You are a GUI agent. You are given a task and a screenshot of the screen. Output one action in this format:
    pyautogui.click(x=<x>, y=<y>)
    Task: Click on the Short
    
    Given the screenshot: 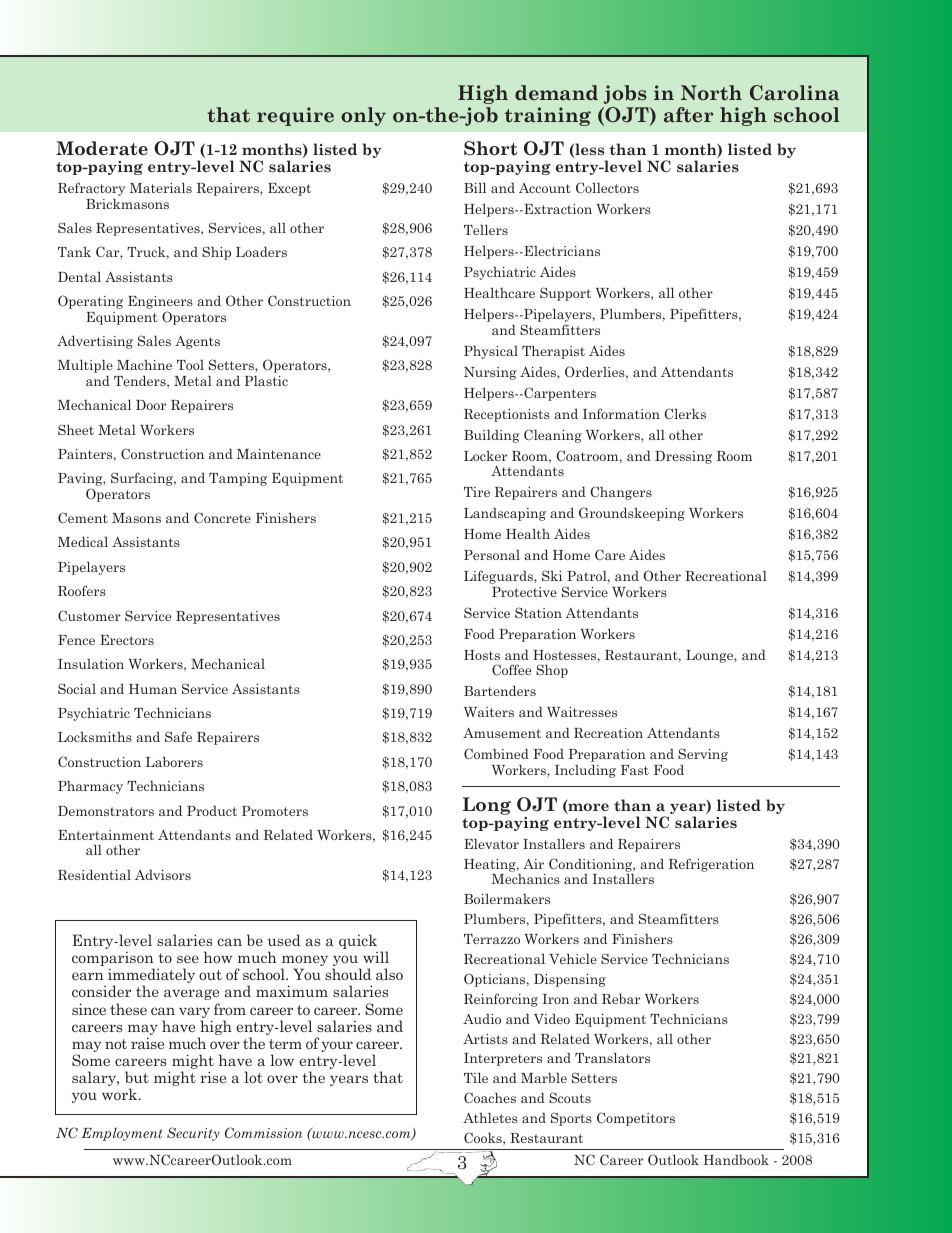 What is the action you would take?
    pyautogui.click(x=490, y=148)
